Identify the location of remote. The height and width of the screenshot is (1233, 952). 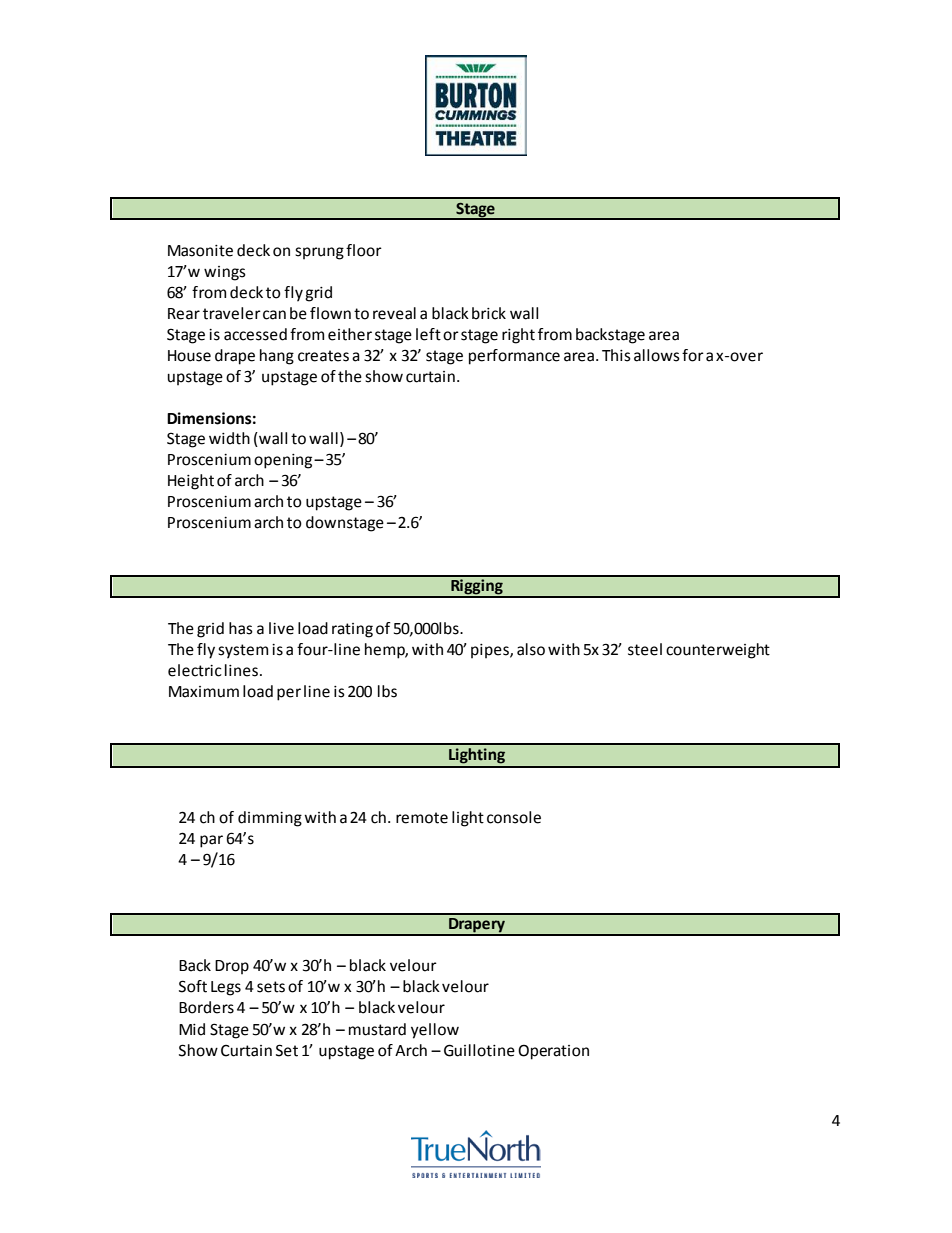
(422, 818).
